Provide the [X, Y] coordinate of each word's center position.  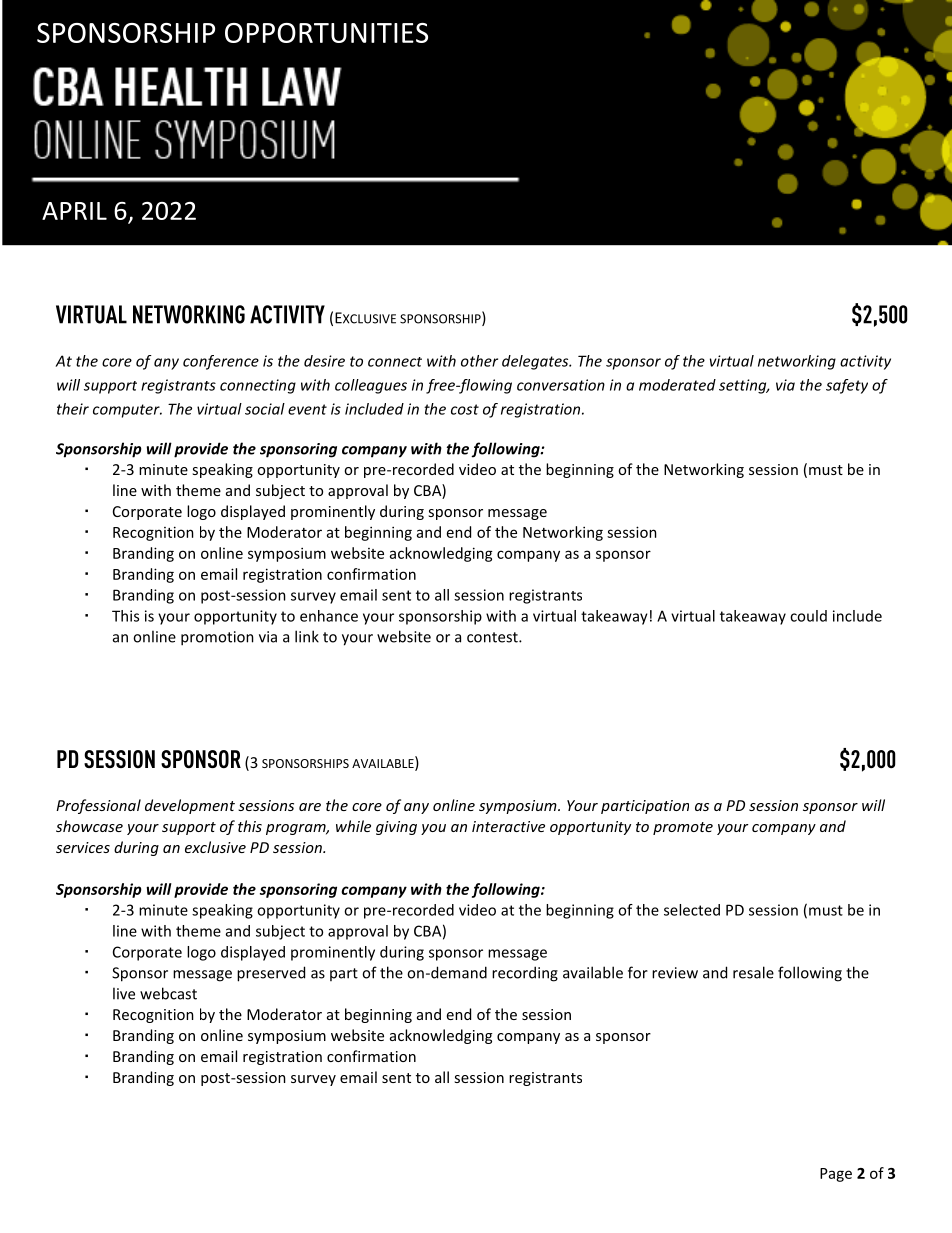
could [808, 616]
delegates [536, 362]
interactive [508, 826]
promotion [217, 638]
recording [525, 974]
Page [836, 1175]
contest [493, 637]
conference [221, 362]
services [83, 847]
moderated [677, 385]
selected [692, 910]
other [479, 361]
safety [847, 386]
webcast [168, 993]
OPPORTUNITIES [326, 33]
